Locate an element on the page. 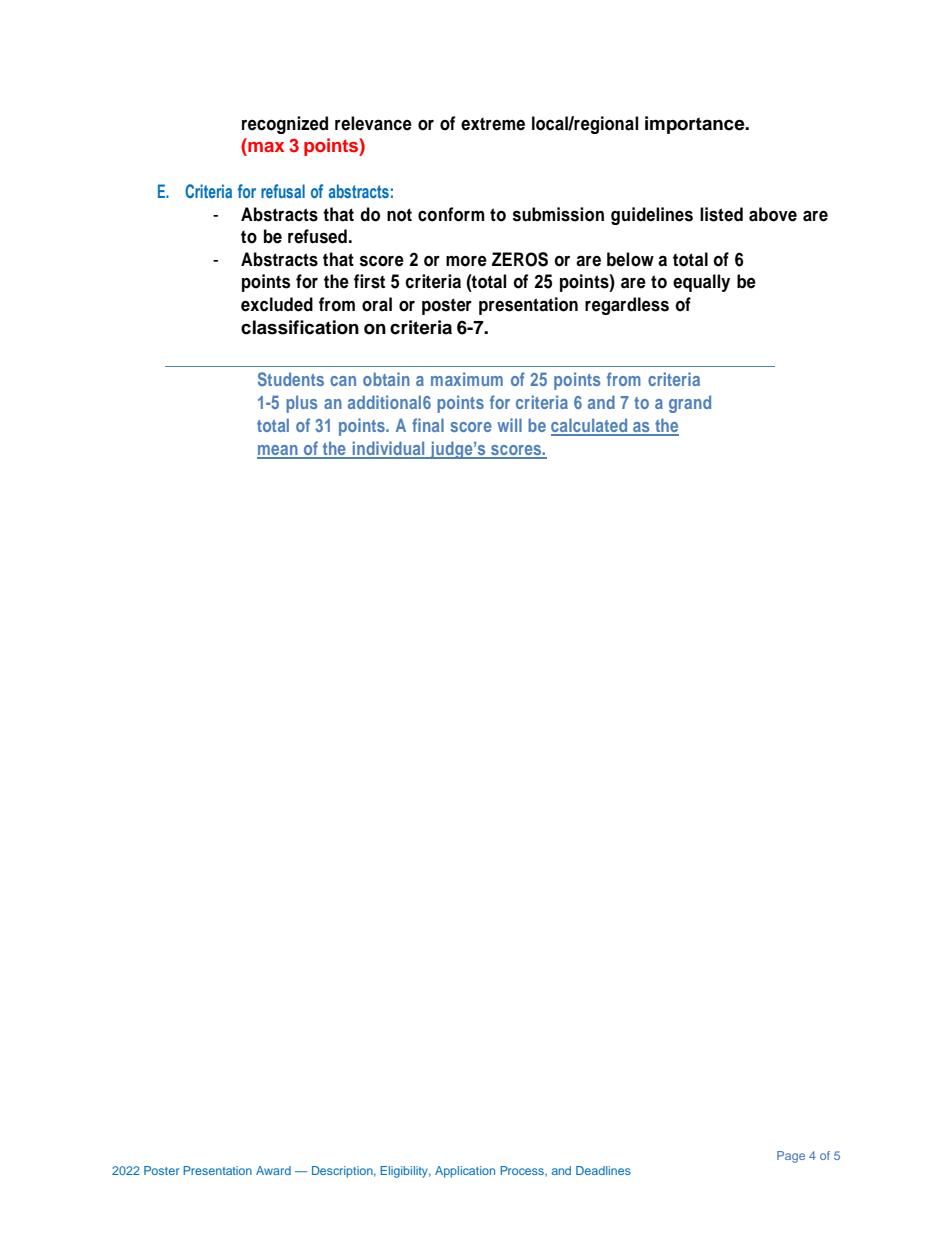  Eligibility is located at coordinates (405, 1172).
